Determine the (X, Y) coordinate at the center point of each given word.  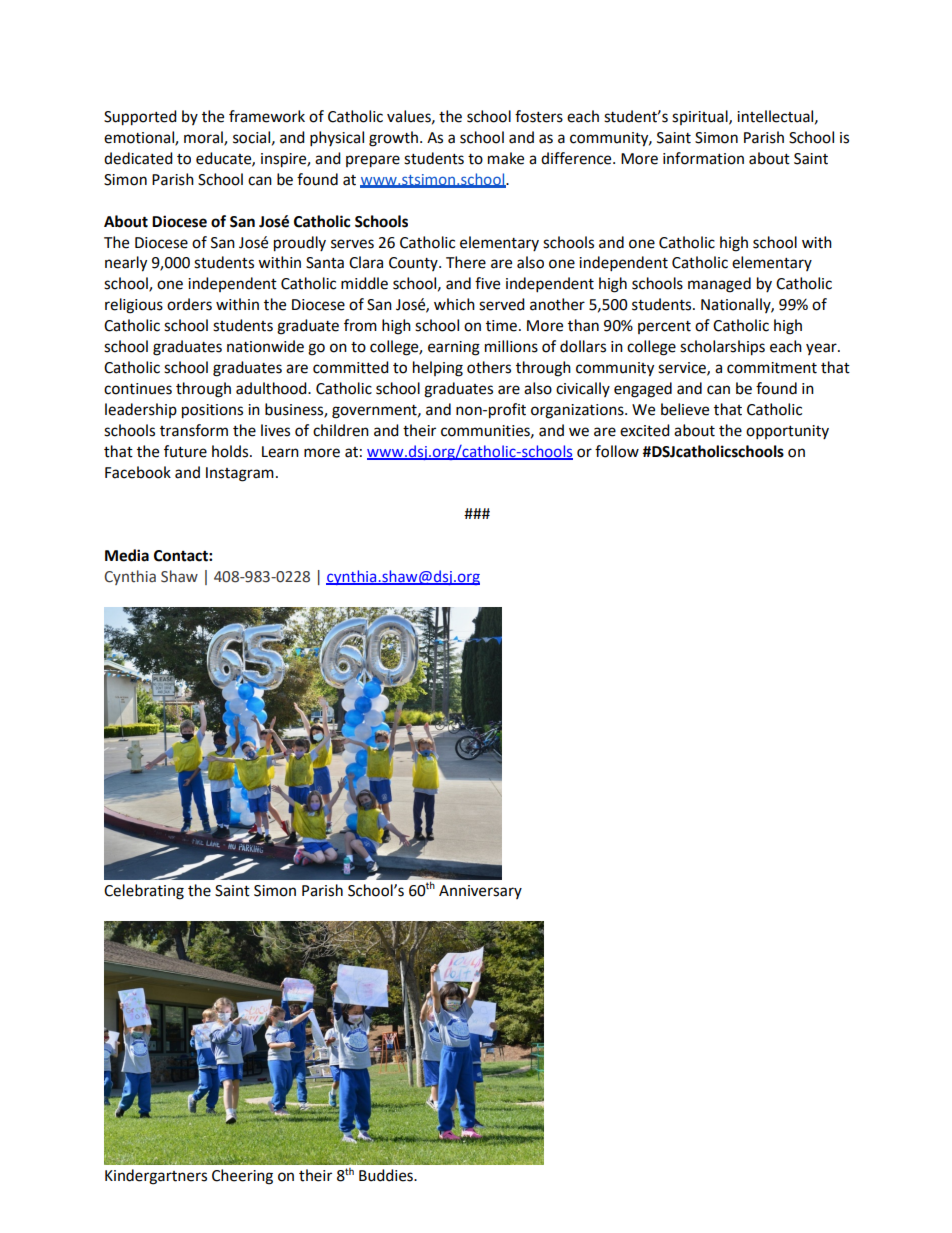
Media (127, 555)
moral (204, 138)
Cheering (242, 1177)
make (506, 158)
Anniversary (480, 892)
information (703, 158)
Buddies (387, 1175)
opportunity (787, 432)
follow (617, 451)
